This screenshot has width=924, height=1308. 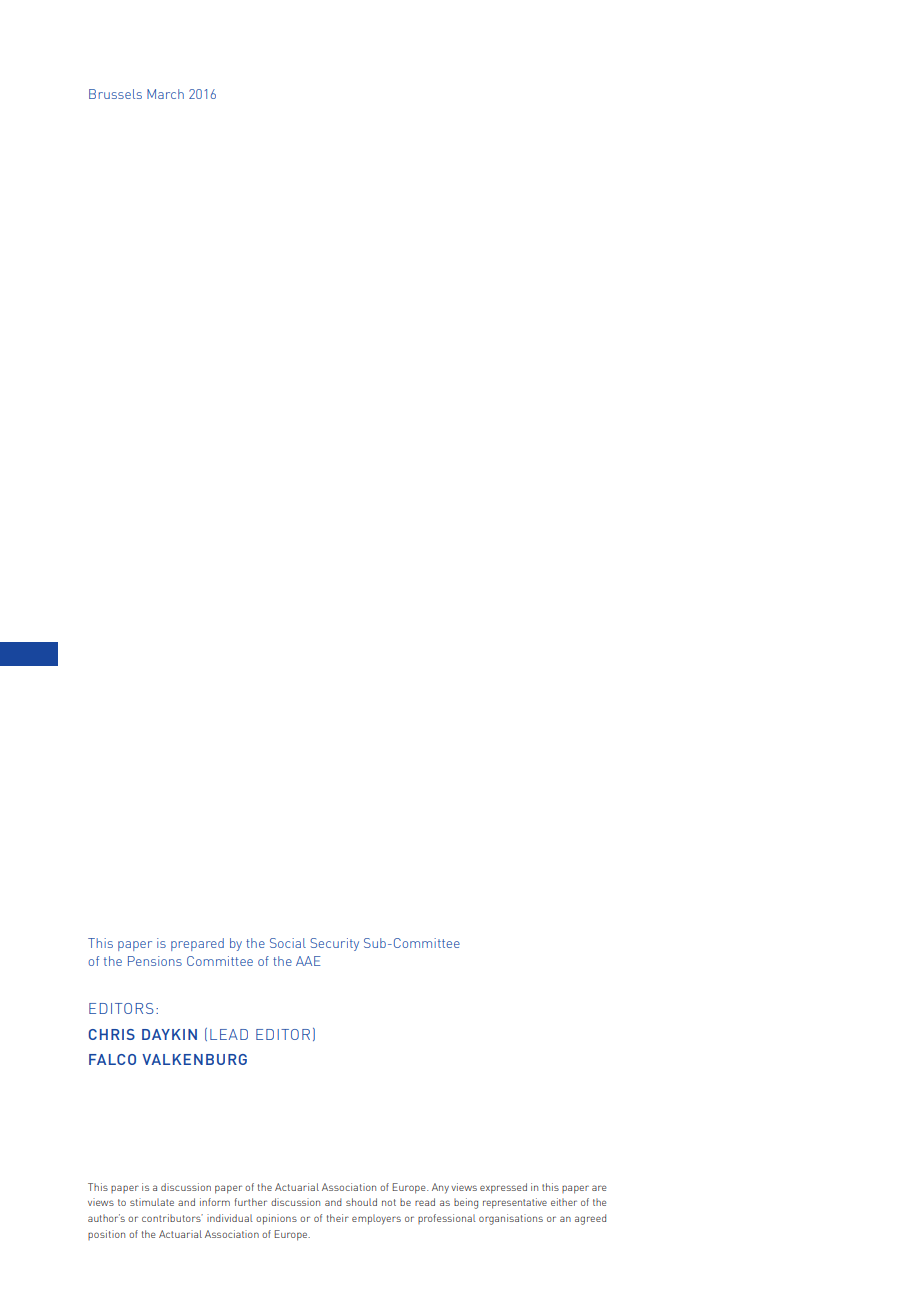 What do you see at coordinates (361, 1202) in the screenshot?
I see `should` at bounding box center [361, 1202].
